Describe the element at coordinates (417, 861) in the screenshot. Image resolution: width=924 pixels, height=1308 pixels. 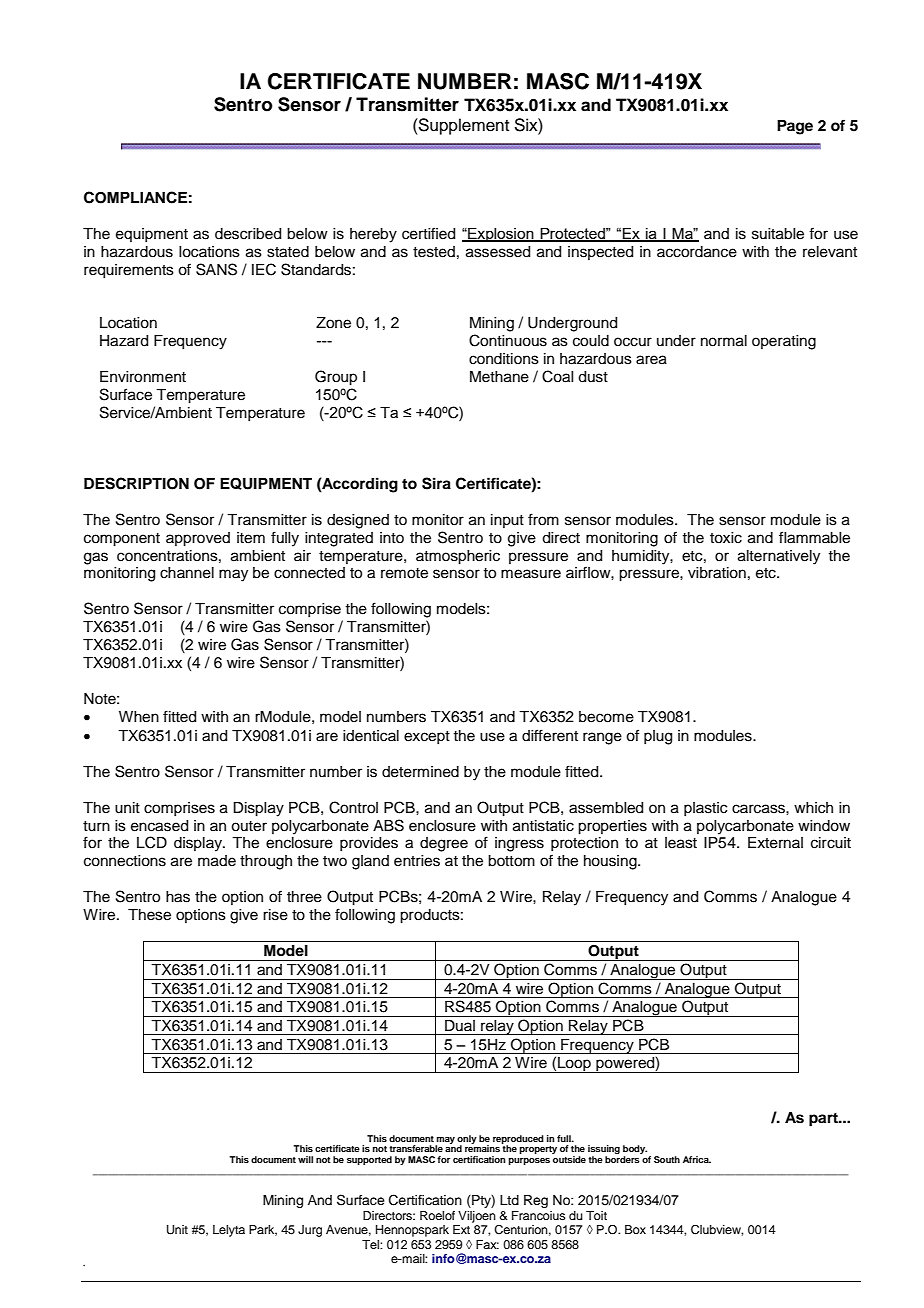
I see `entries` at that location.
